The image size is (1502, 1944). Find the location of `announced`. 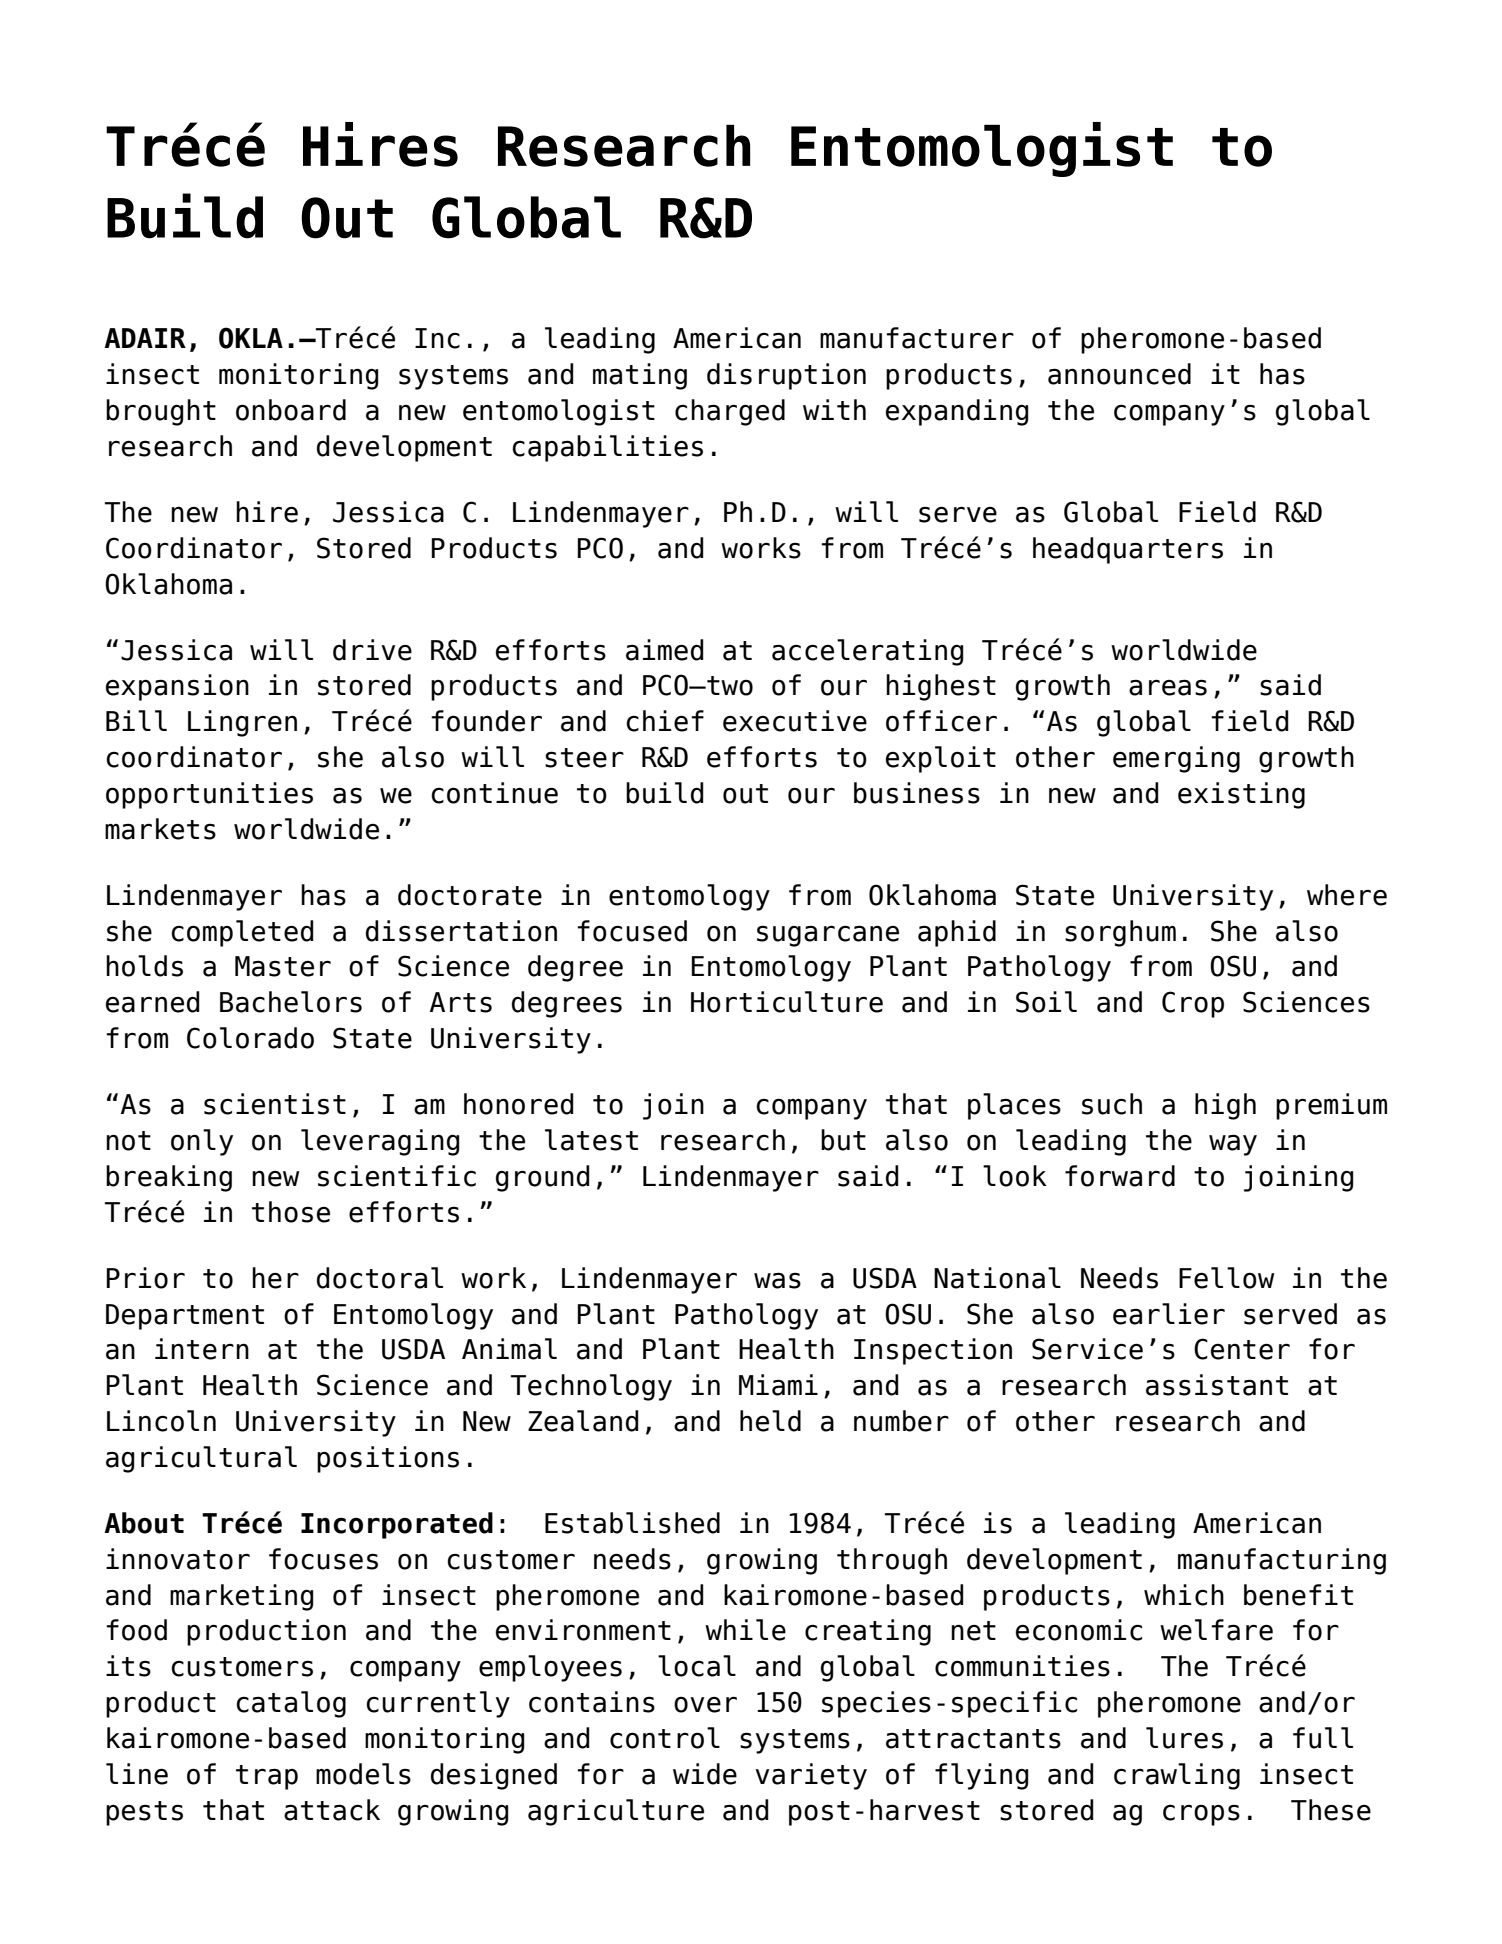

announced is located at coordinates (1119, 374).
